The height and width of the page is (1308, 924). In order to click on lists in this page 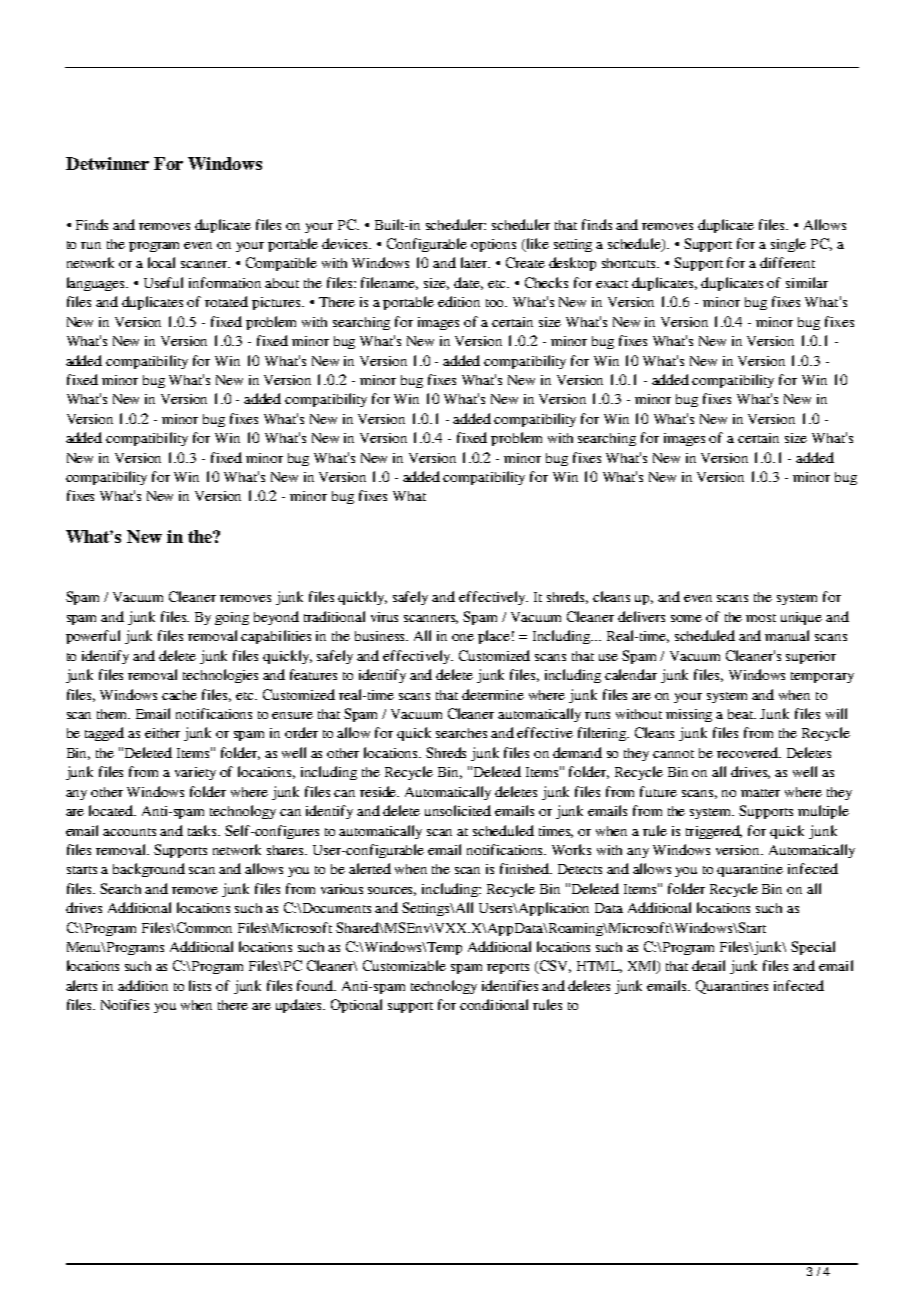, I will do `click(200, 985)`.
